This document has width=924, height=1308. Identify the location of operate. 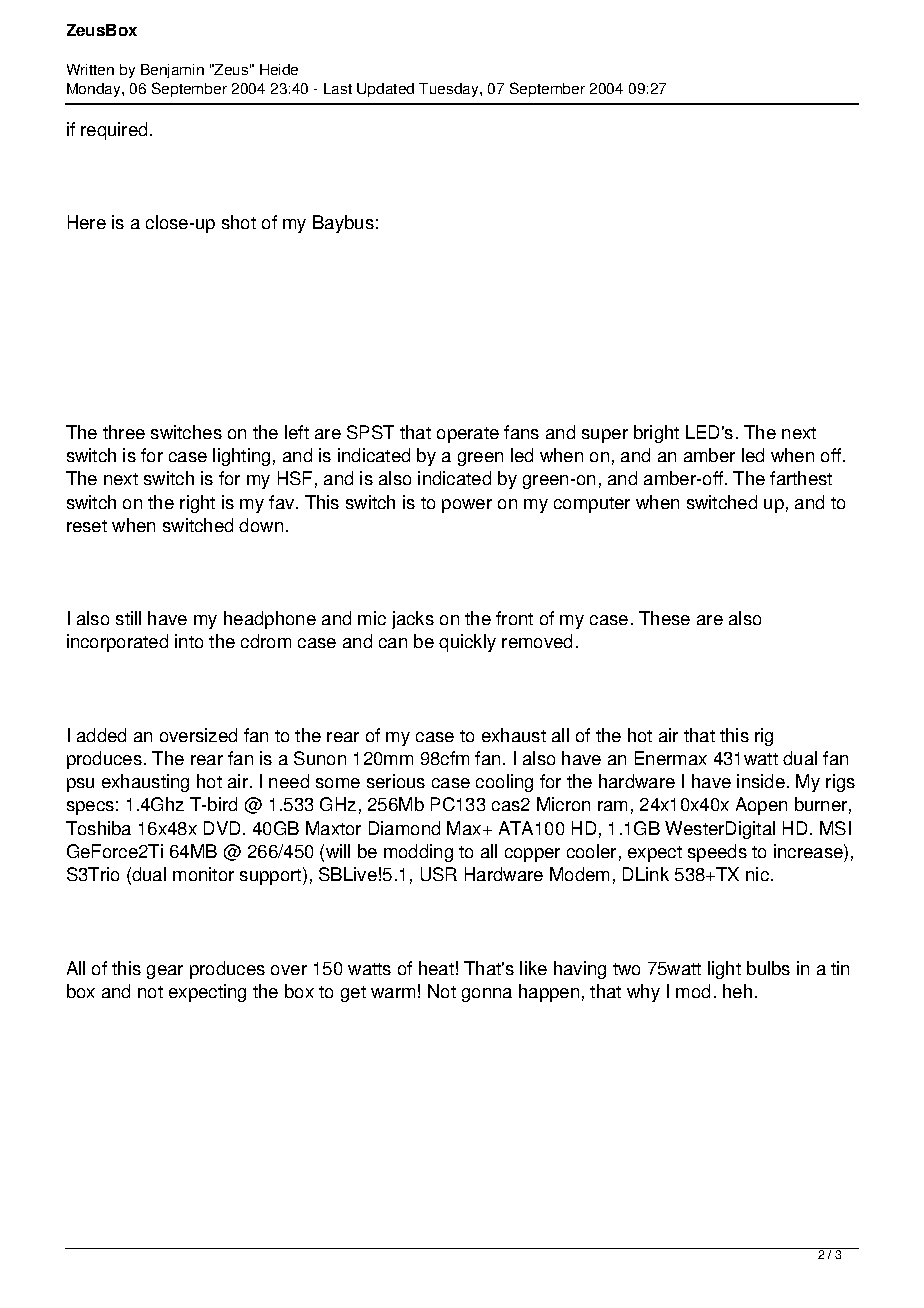
(468, 435).
